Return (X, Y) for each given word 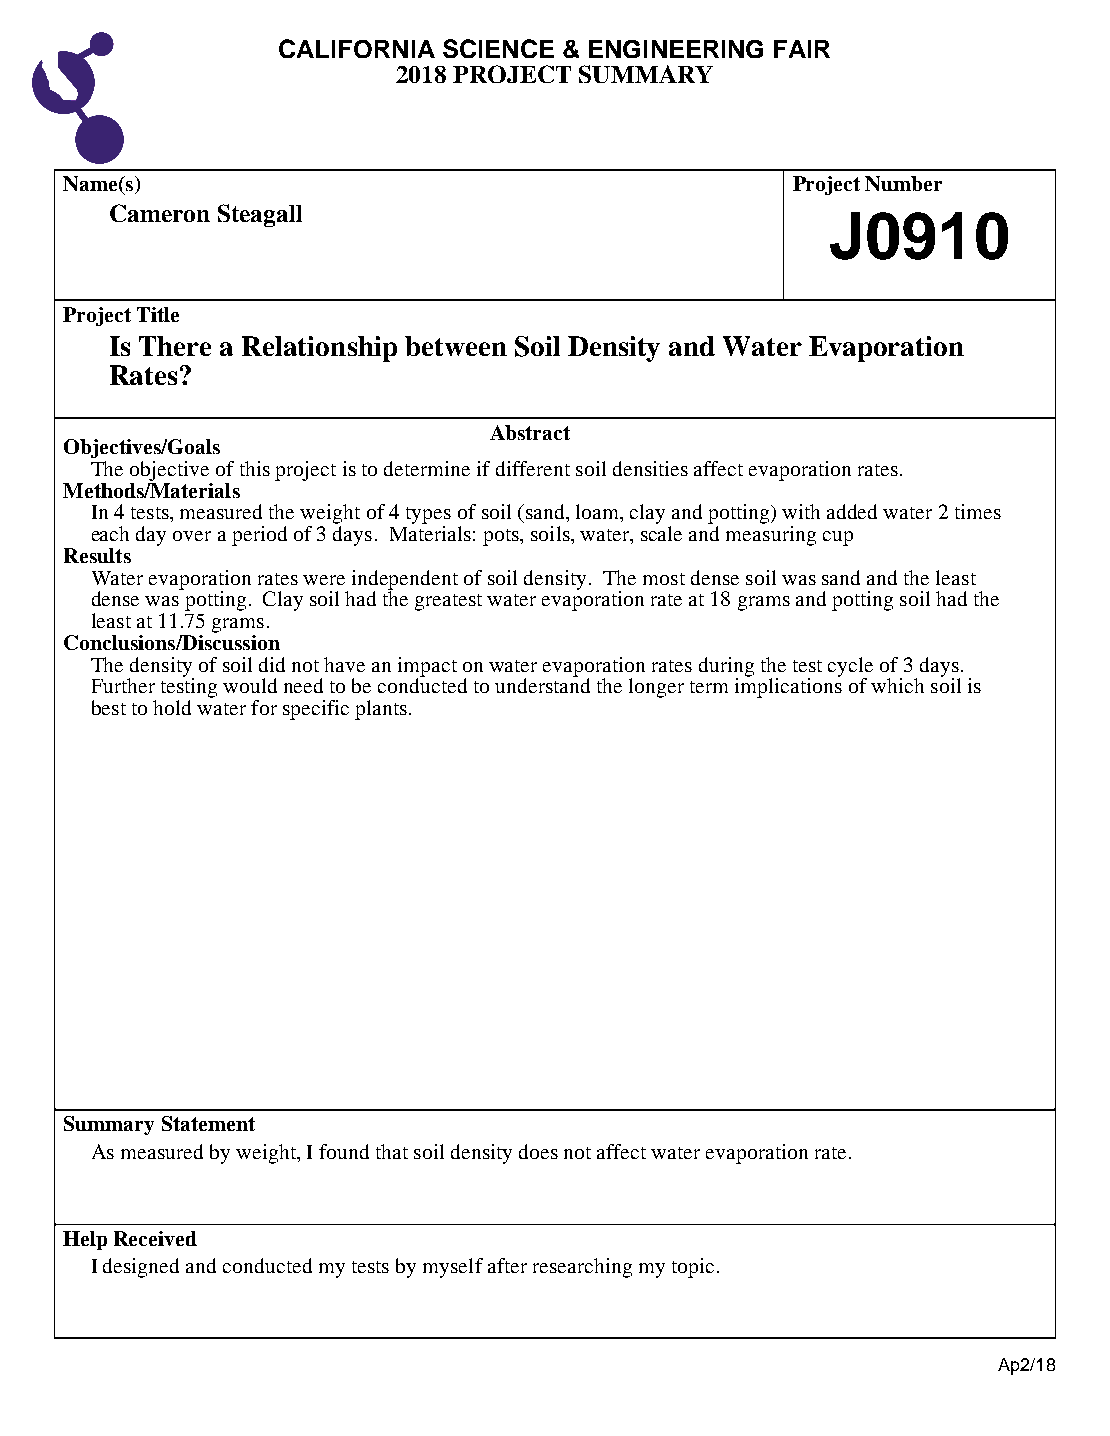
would (250, 685)
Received (155, 1238)
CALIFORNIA (357, 48)
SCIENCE (498, 48)
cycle (850, 668)
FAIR (802, 49)
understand (542, 684)
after (507, 1265)
